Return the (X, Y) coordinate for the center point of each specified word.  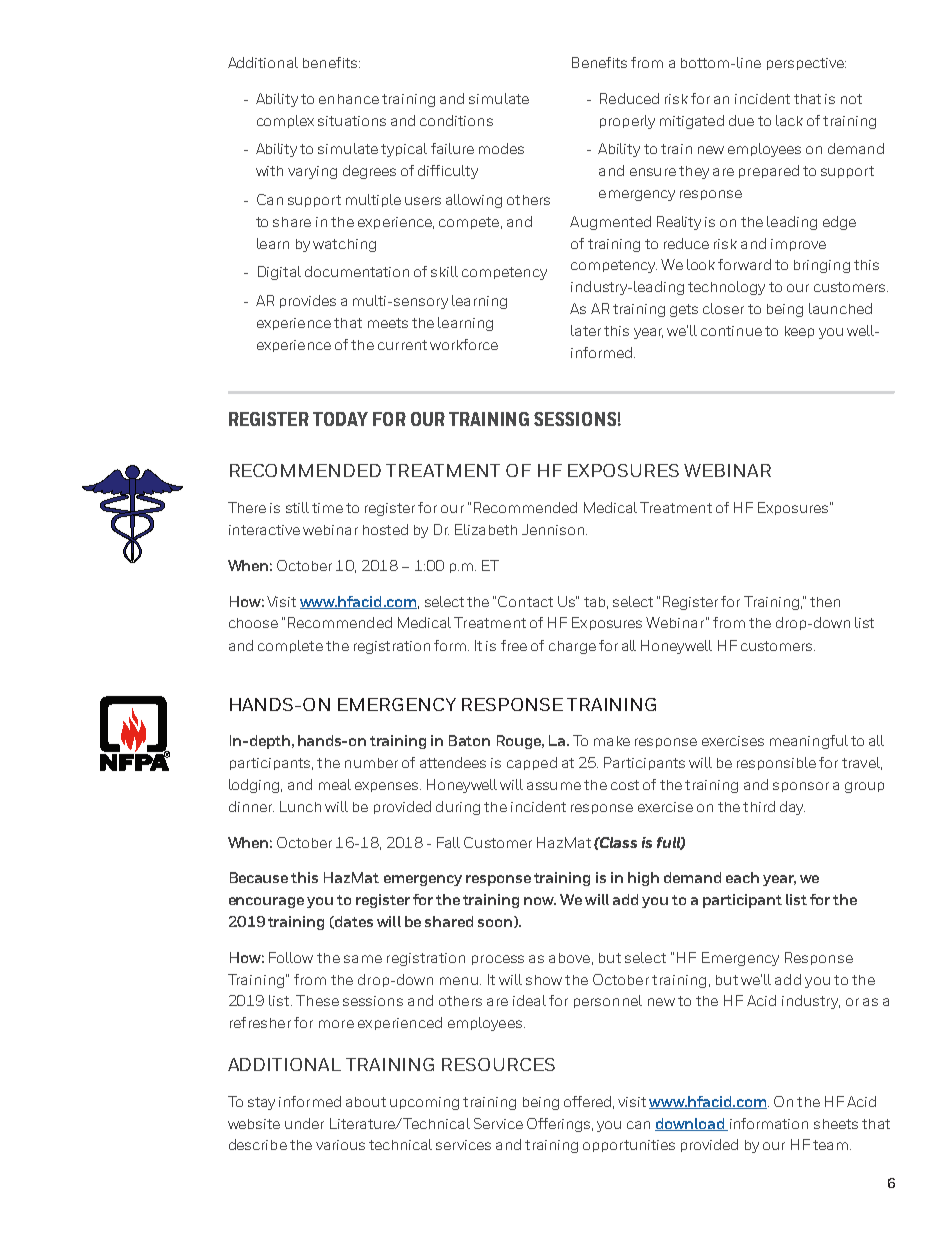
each (742, 877)
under (304, 1123)
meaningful (809, 742)
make (612, 741)
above (569, 958)
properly (627, 122)
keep (799, 332)
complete (290, 646)
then (825, 602)
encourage (266, 902)
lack (789, 120)
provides (308, 301)
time (327, 508)
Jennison (553, 529)
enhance (349, 99)
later (586, 330)
